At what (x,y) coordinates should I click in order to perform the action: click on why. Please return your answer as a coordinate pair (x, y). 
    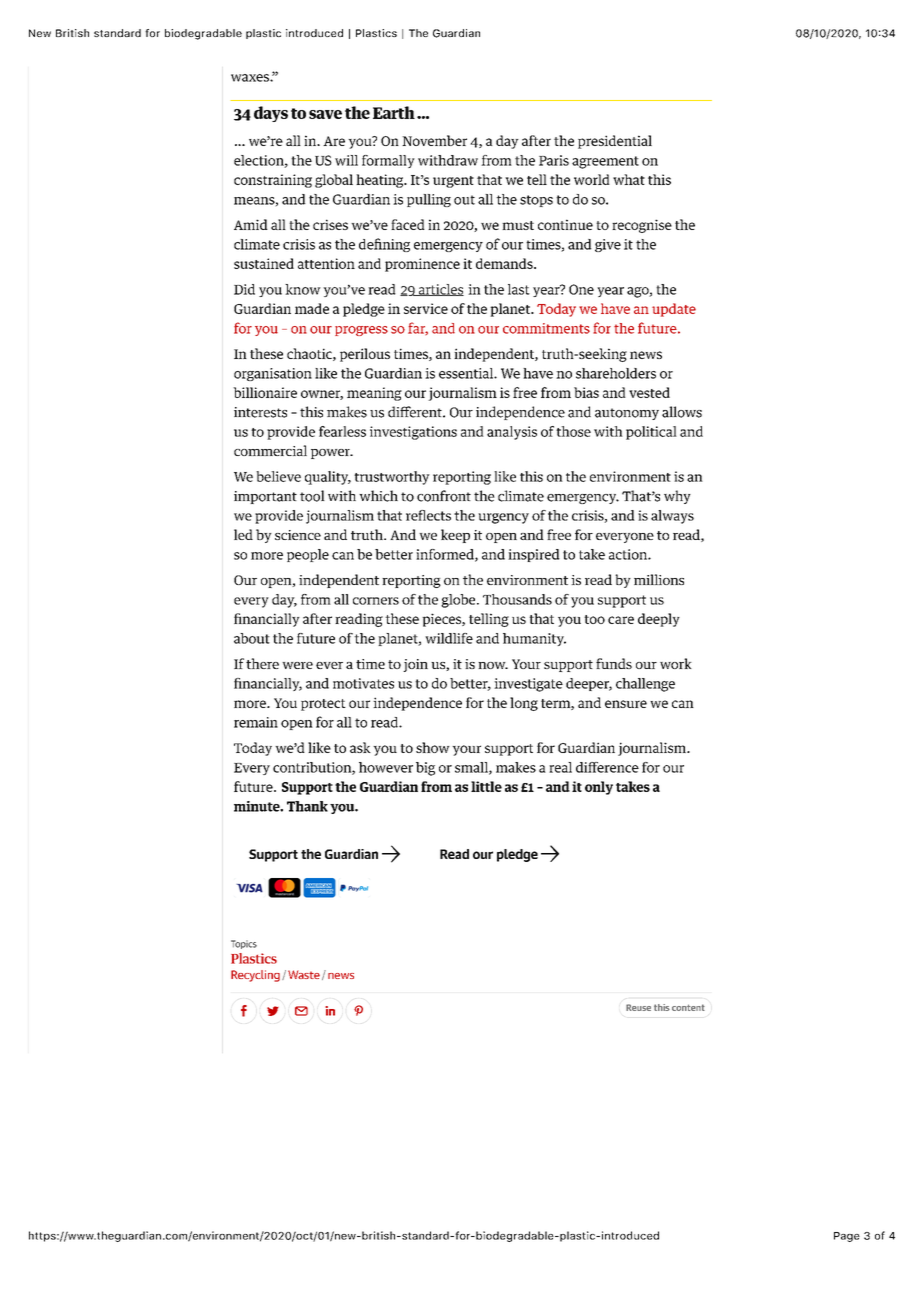
    Looking at the image, I should click on (677, 497).
